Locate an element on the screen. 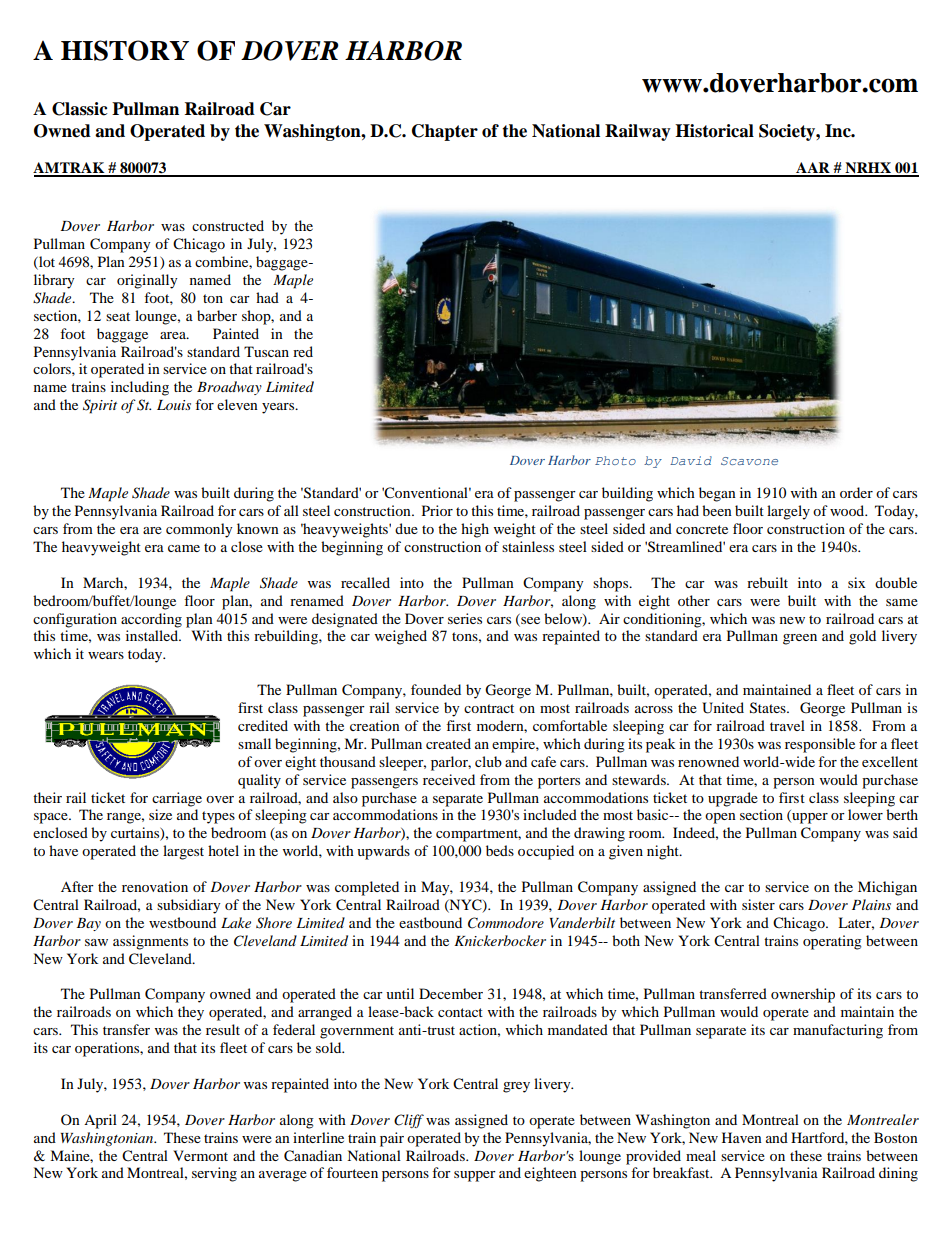 This screenshot has width=952, height=1233. Chapter is located at coordinates (445, 132).
